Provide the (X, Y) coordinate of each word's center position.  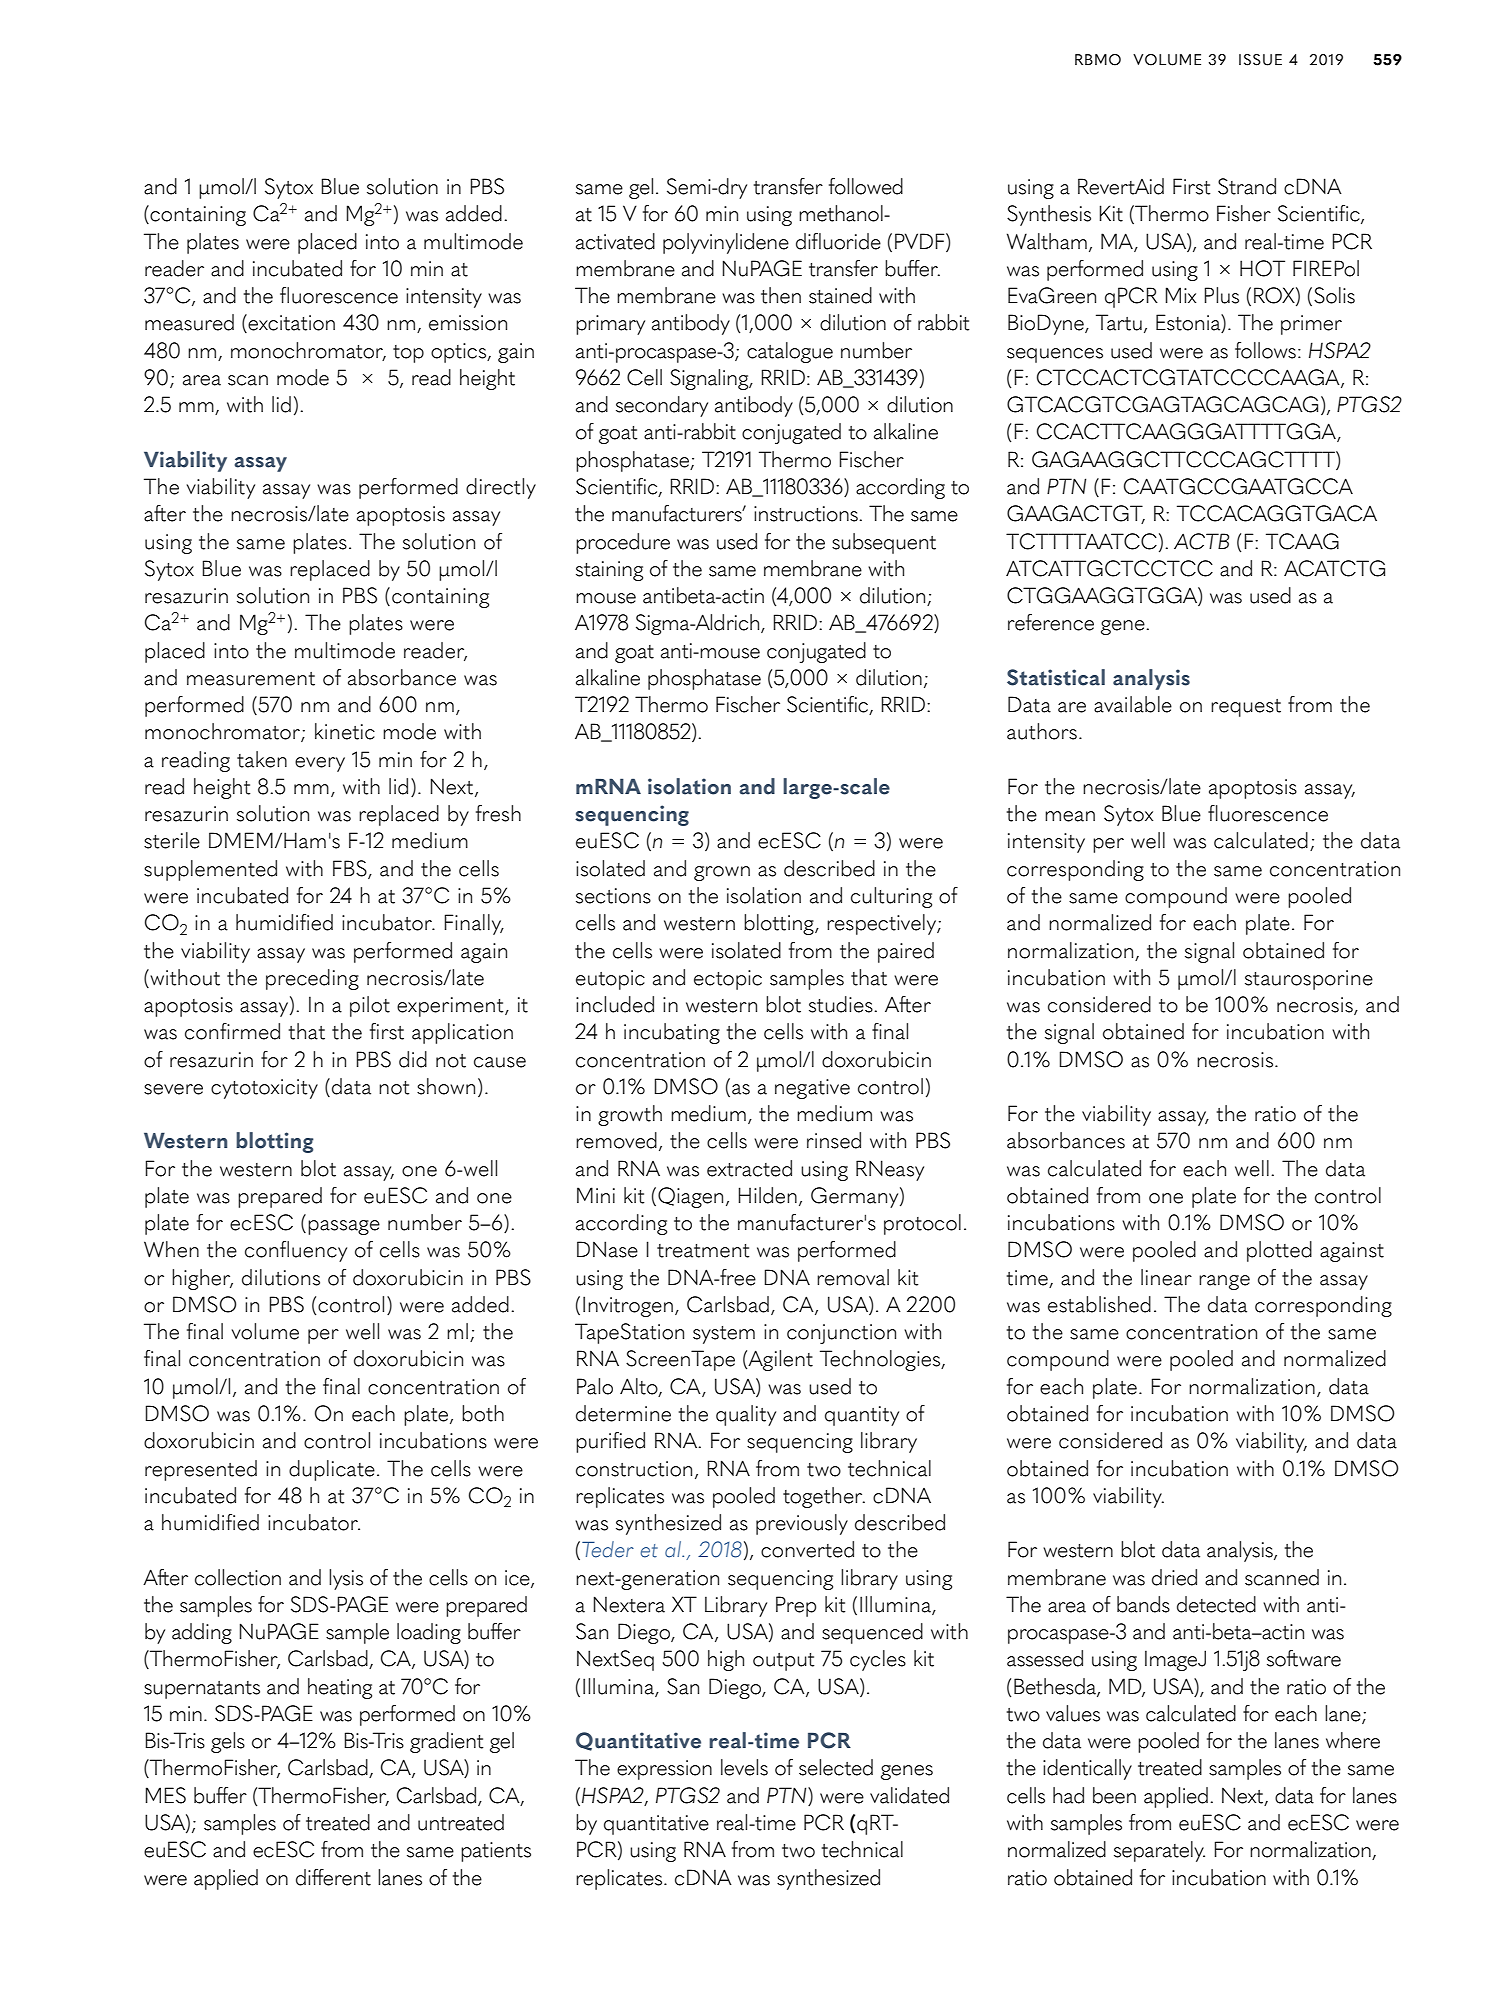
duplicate (332, 1470)
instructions (806, 514)
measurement (251, 679)
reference (1051, 622)
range (1224, 1282)
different (333, 1877)
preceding (312, 979)
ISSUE (1260, 60)
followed (866, 186)
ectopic (728, 980)
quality (746, 1415)
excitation (291, 323)
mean (1070, 816)
